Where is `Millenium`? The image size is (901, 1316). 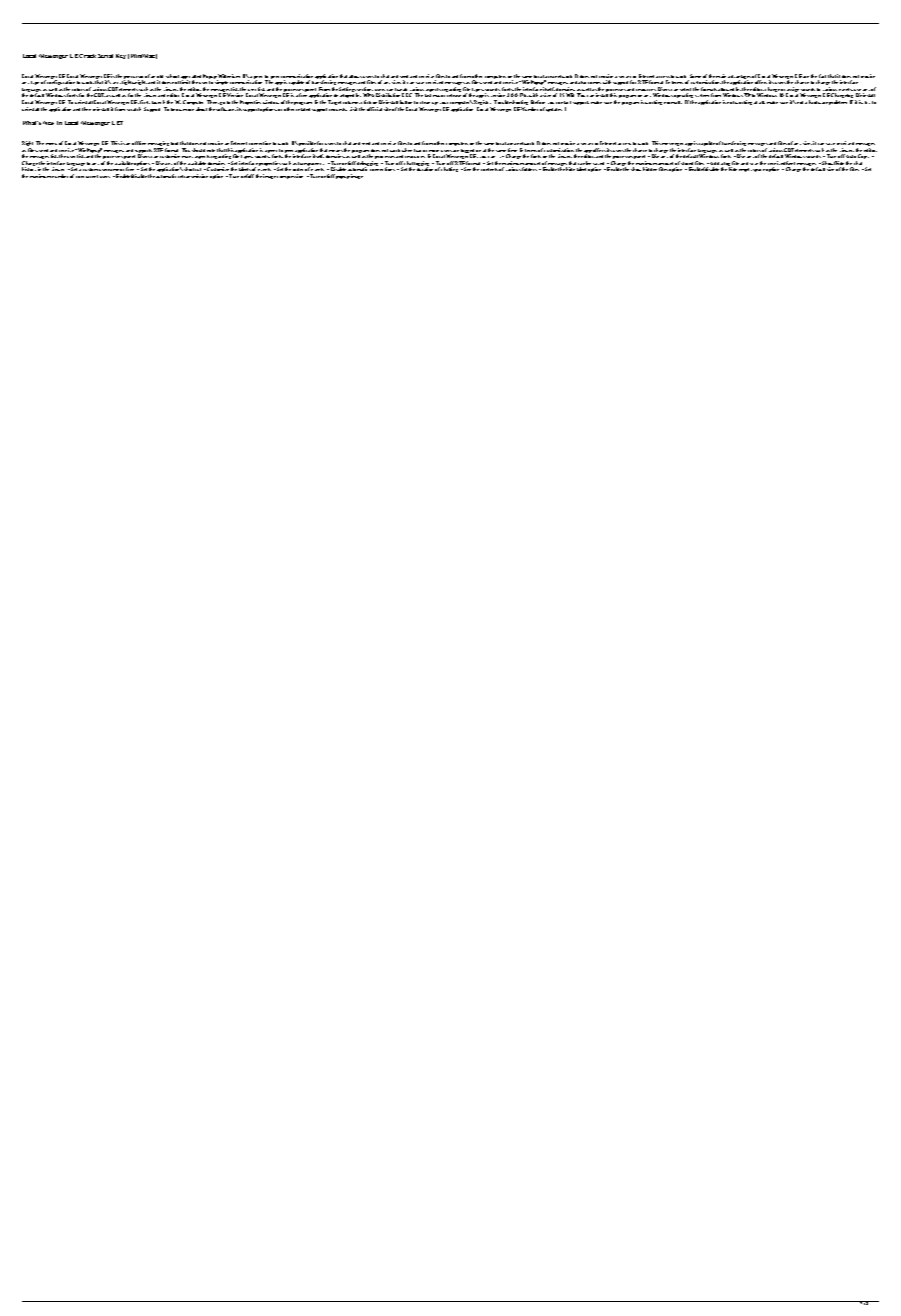 Millenium is located at coordinates (228, 77).
